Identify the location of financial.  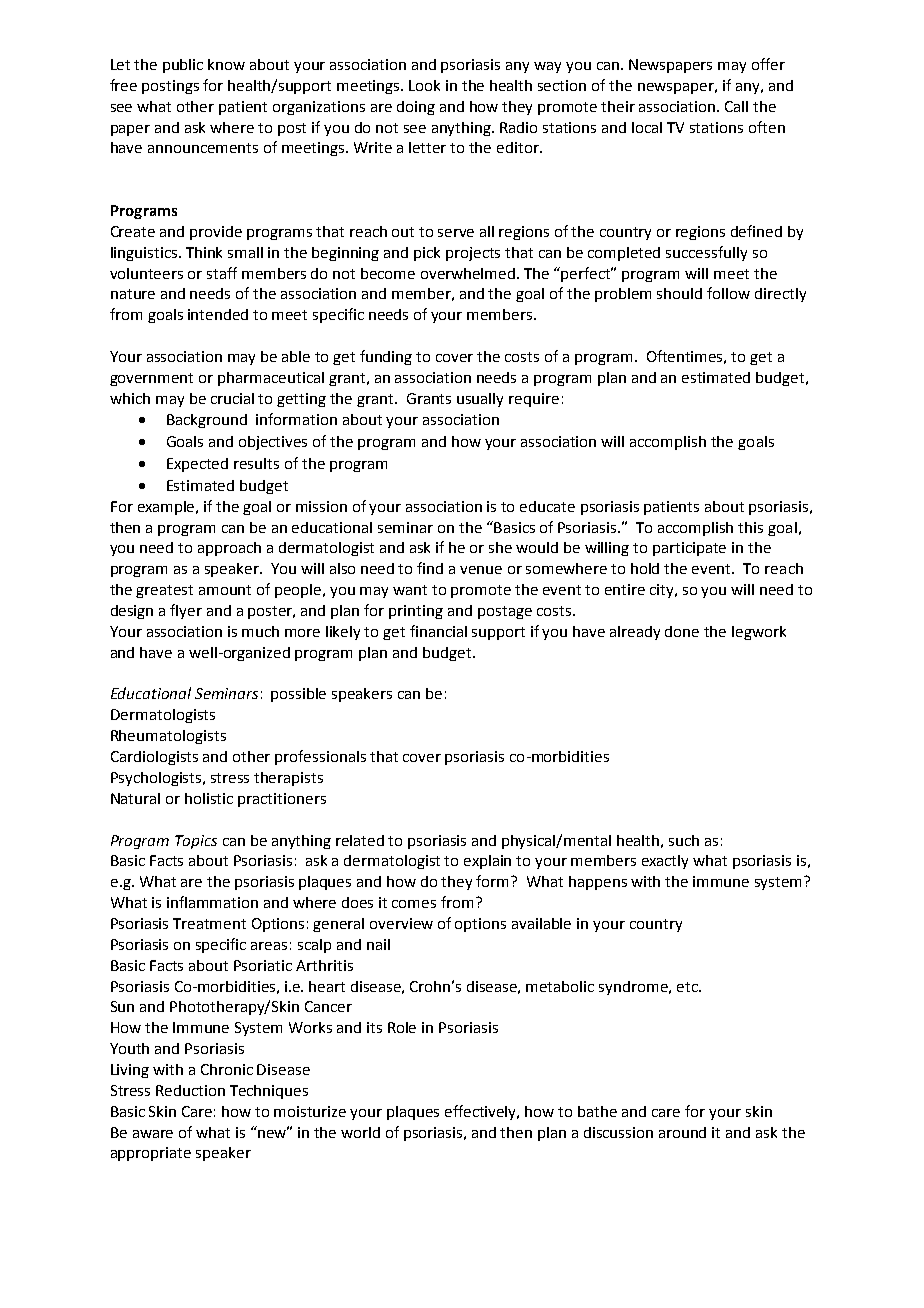
(438, 631).
